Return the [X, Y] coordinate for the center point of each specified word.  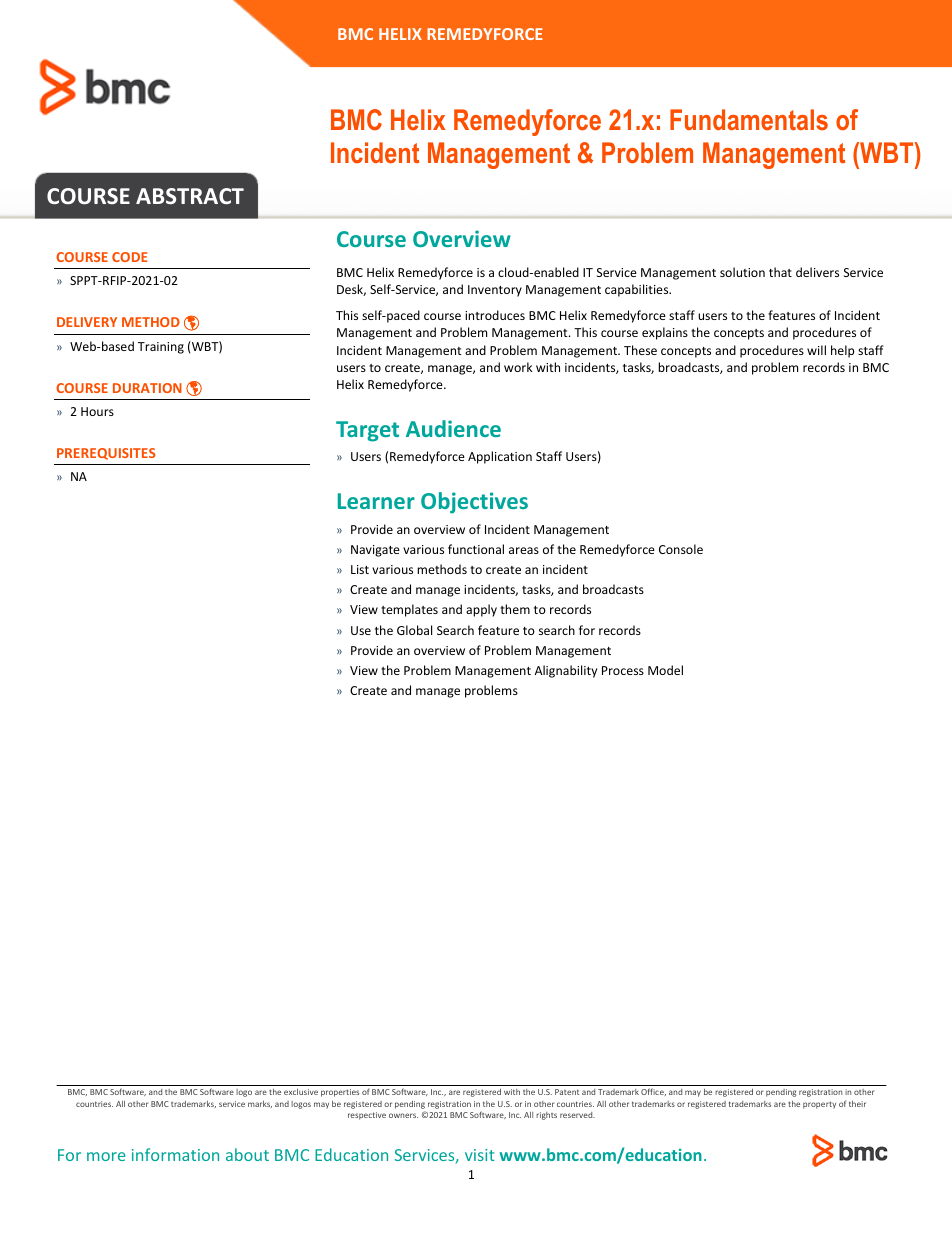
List [360, 569]
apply [481, 610]
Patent [567, 1092]
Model [665, 670]
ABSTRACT [190, 196]
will [816, 350]
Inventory [495, 291]
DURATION [147, 388]
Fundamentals [749, 119]
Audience [453, 428]
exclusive [301, 1092]
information [175, 1154]
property [819, 1105]
